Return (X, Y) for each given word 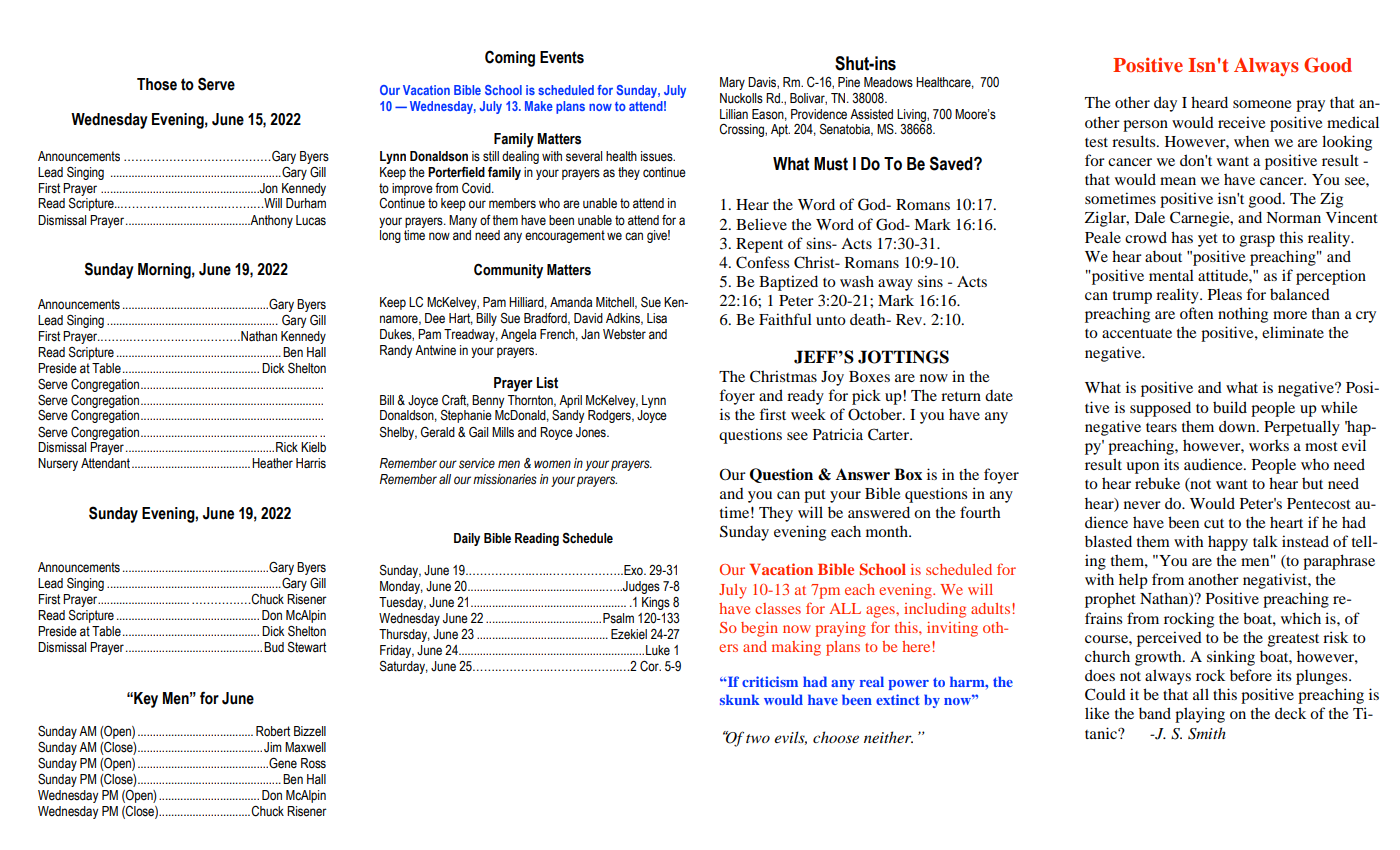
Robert (273, 731)
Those (157, 84)
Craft (455, 401)
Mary (732, 83)
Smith (1207, 733)
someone (1262, 104)
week (808, 414)
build (1230, 407)
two (758, 738)
